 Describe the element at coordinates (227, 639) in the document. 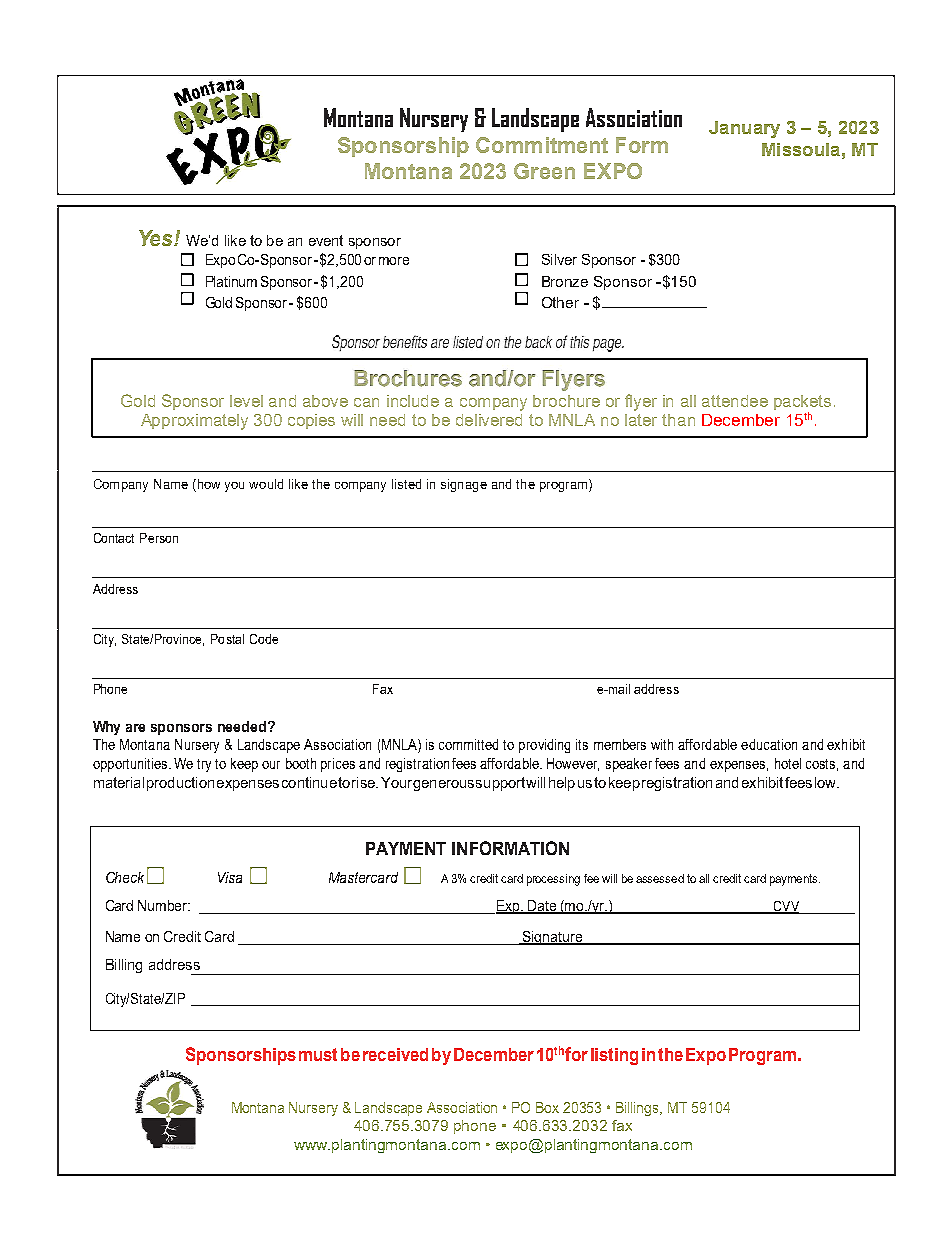

I see `Postal` at that location.
